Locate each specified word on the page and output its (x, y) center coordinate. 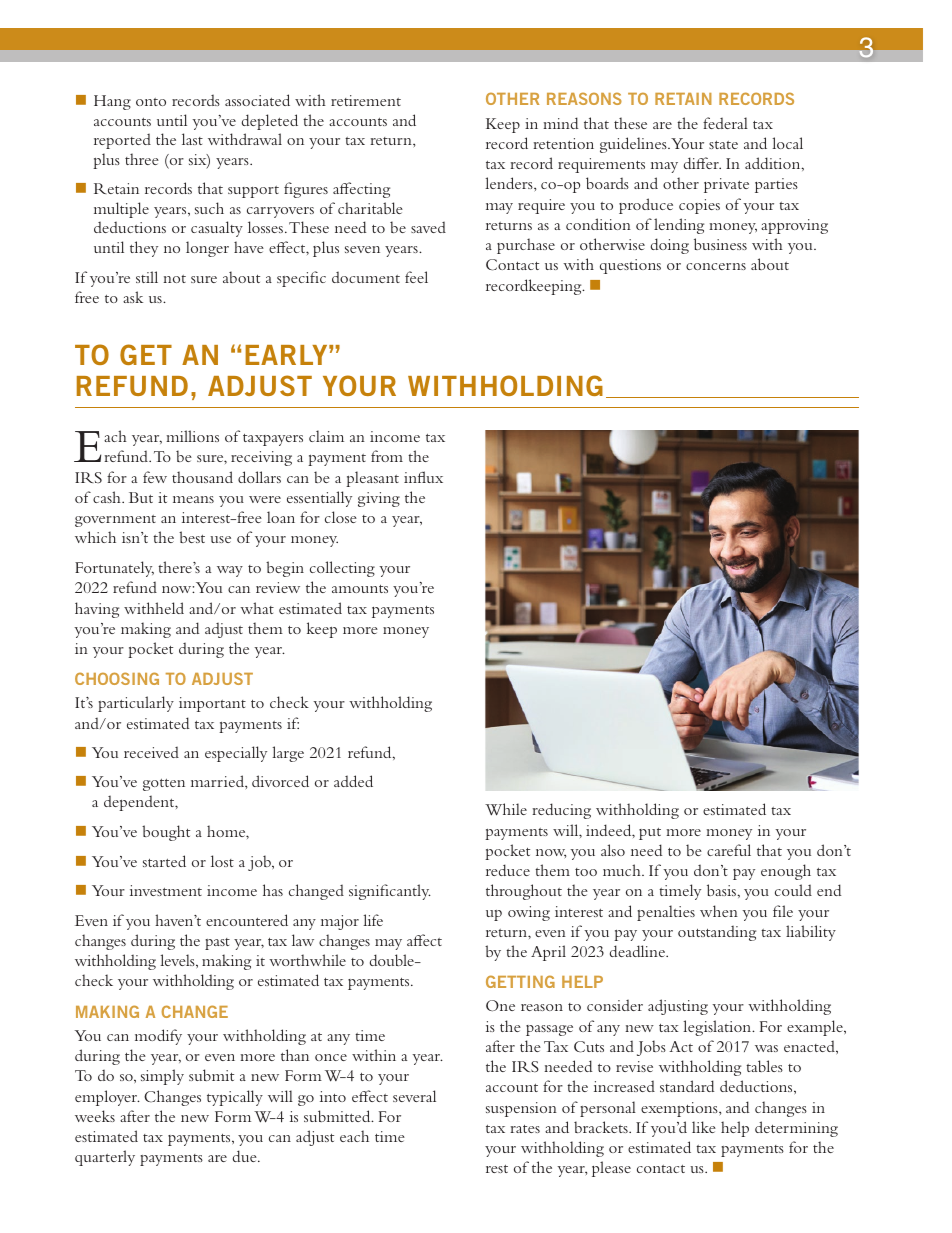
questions (630, 266)
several (414, 1096)
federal (725, 123)
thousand (202, 477)
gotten (164, 785)
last (192, 139)
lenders (510, 183)
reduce (508, 870)
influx (423, 477)
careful (729, 850)
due (246, 1156)
